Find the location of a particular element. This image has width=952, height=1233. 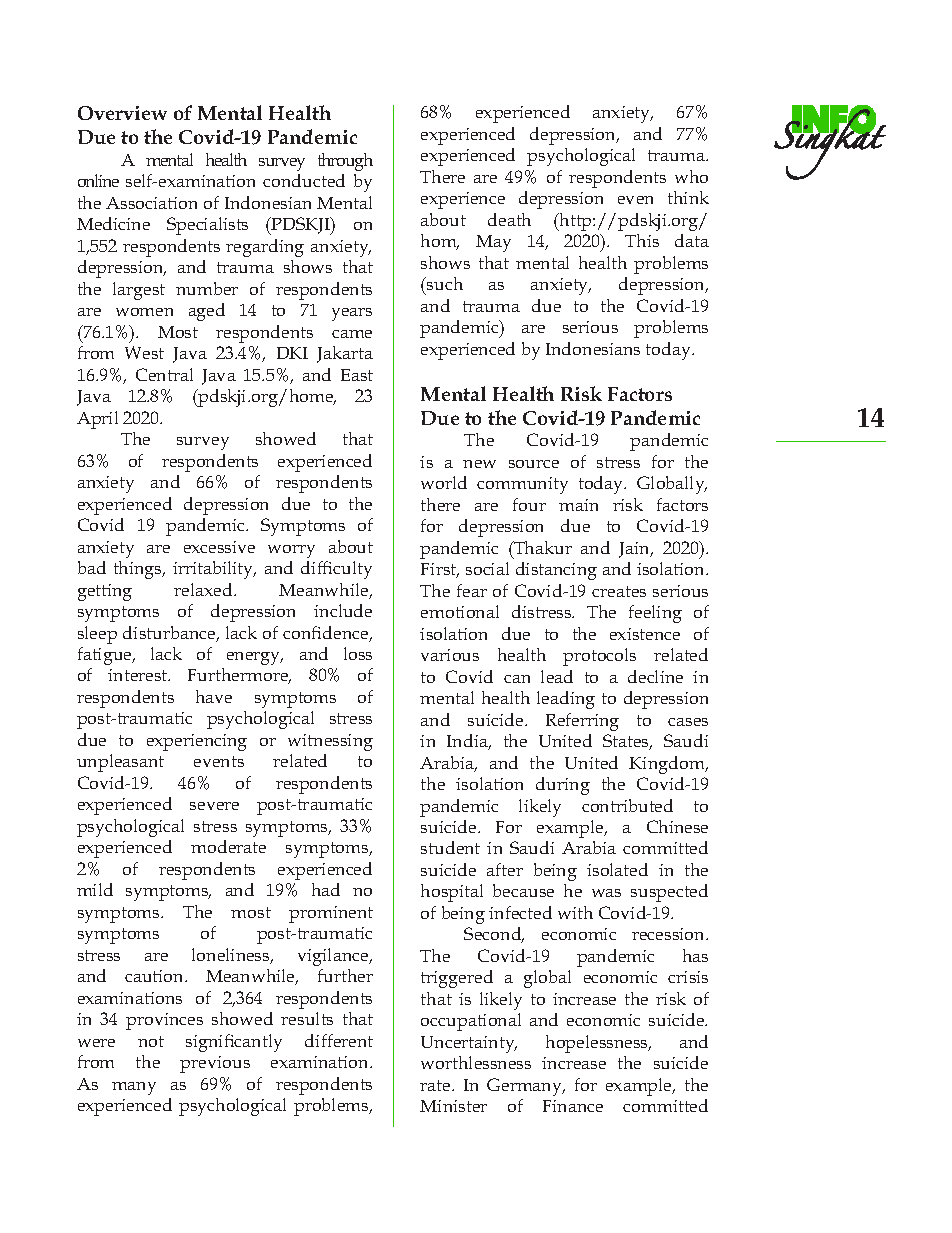

Minister is located at coordinates (453, 1106).
